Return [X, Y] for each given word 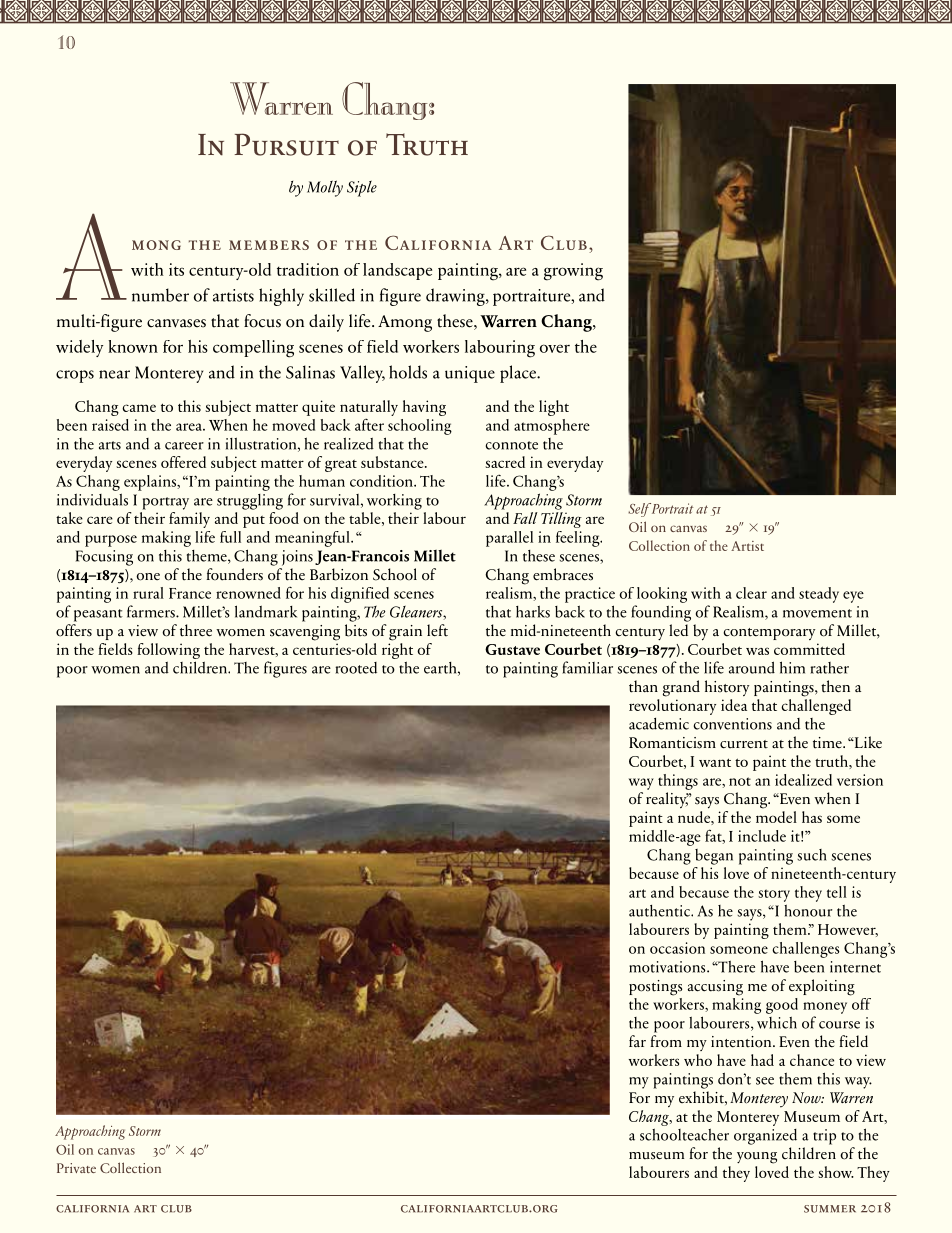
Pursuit [287, 144]
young [757, 1158]
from [666, 1041]
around [752, 667]
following [168, 651]
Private [76, 1168]
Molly [325, 188]
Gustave [512, 649]
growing [573, 272]
